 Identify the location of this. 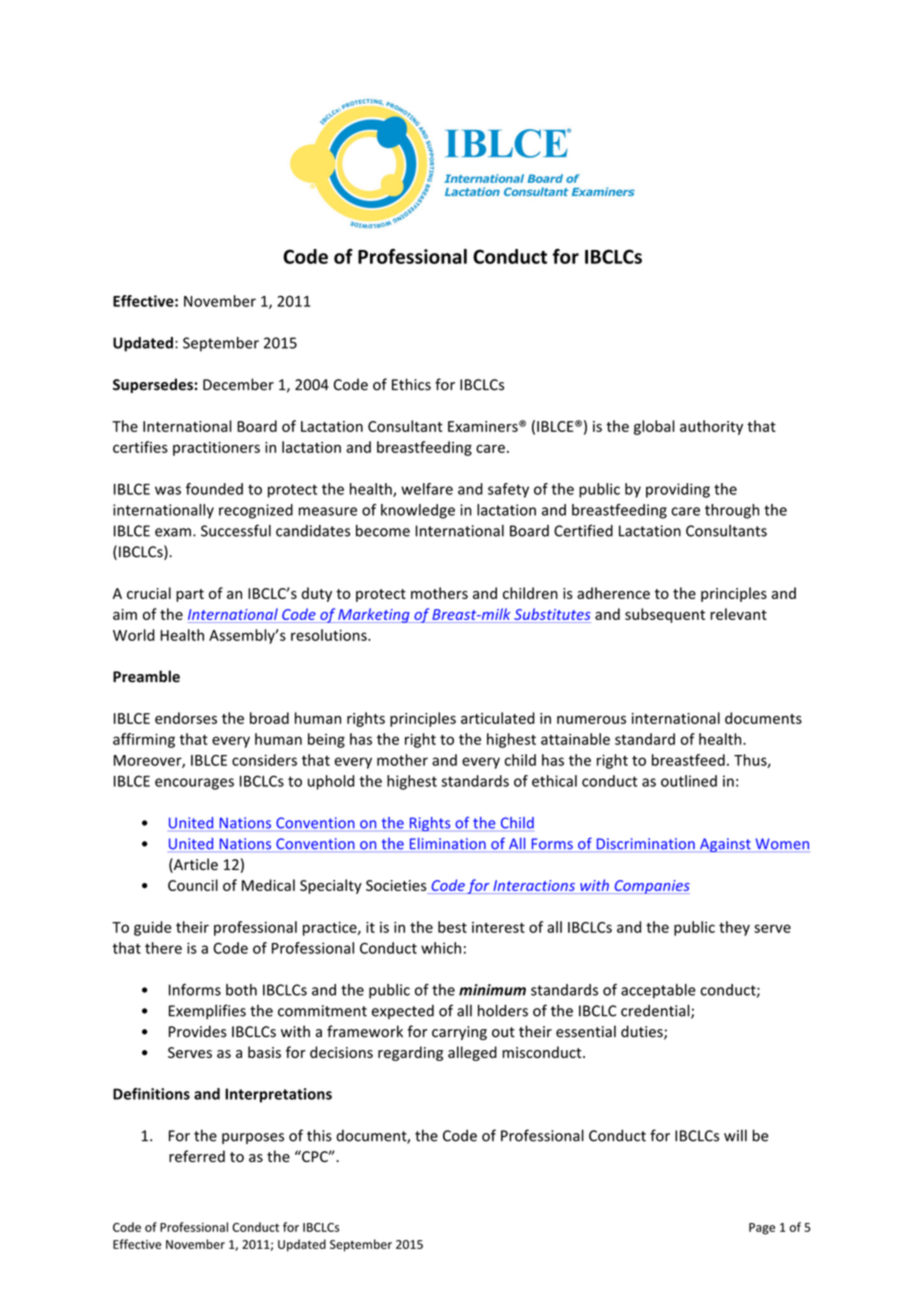
(319, 1135).
